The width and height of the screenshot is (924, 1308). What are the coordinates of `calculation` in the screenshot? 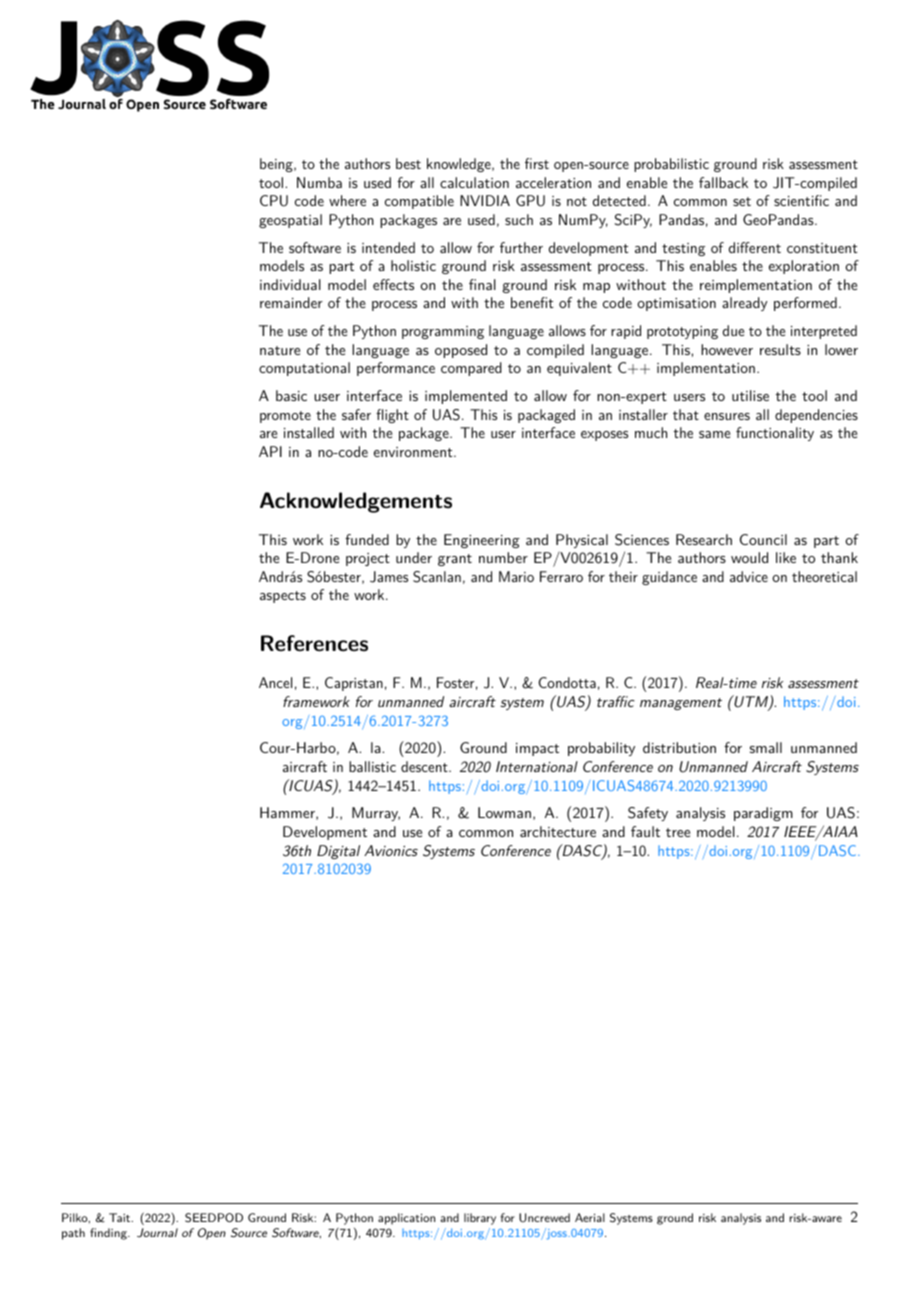 It's located at (474, 182).
